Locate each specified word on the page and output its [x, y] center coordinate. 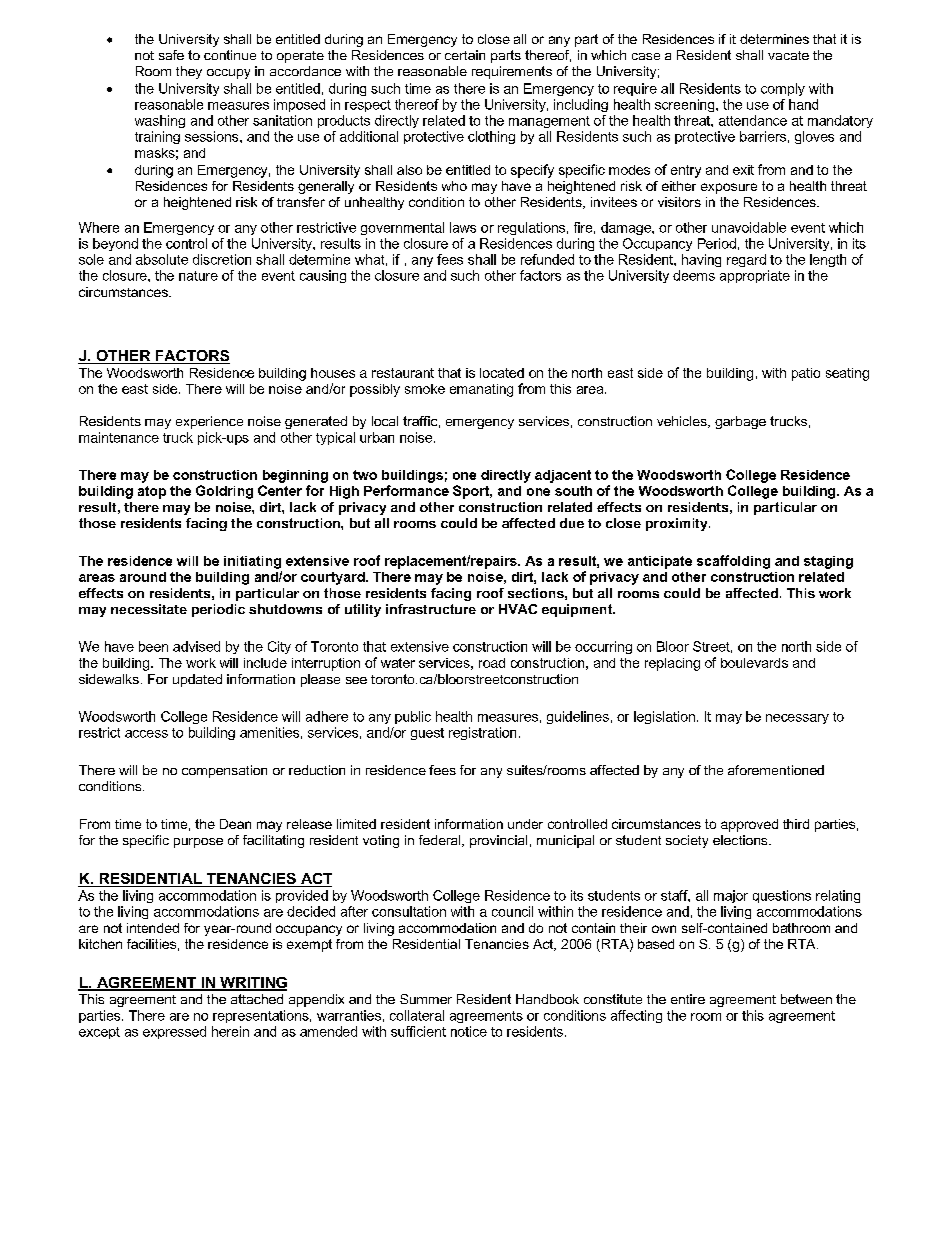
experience [209, 422]
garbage [740, 422]
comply [783, 89]
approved [749, 825]
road [492, 663]
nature [198, 276]
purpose [198, 843]
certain [465, 55]
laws [463, 227]
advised [196, 646]
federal [441, 841]
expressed [174, 1032]
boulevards [754, 663]
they [189, 72]
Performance [406, 490]
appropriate [755, 276]
